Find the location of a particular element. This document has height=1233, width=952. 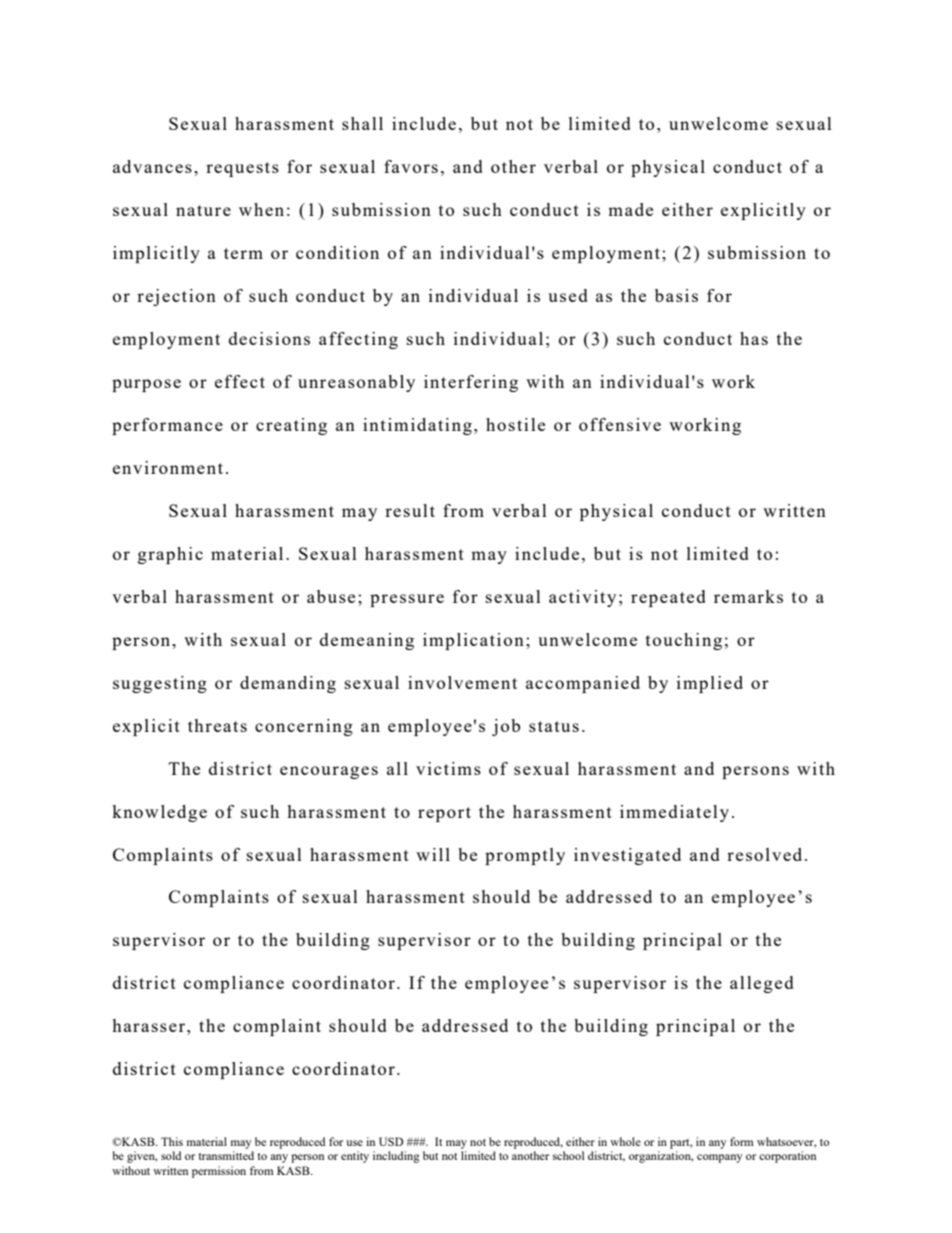

environment is located at coordinates (168, 467).
